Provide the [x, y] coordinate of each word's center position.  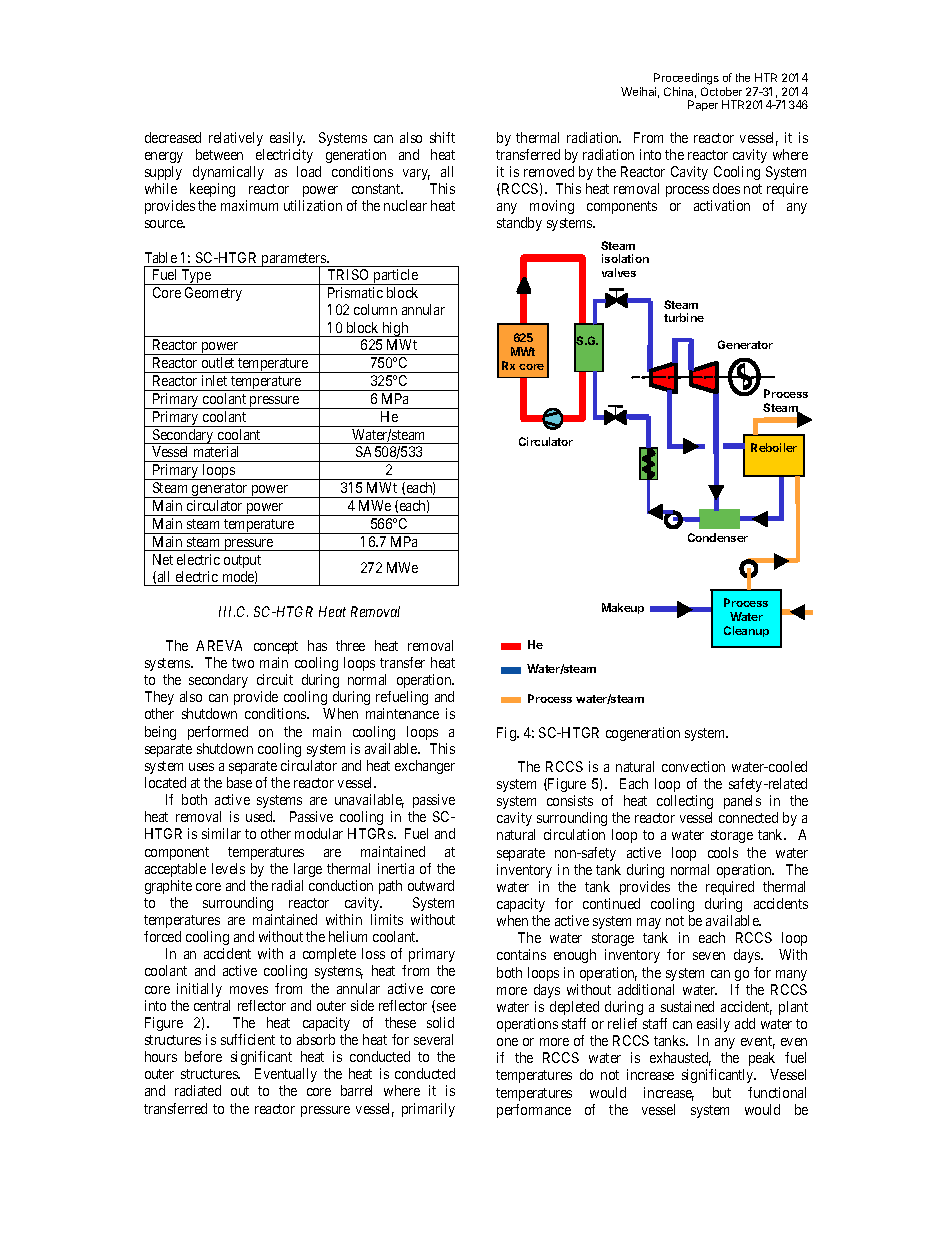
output [242, 561]
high [395, 329]
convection [693, 766]
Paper [703, 105]
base [239, 782]
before [203, 1056]
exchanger [425, 767]
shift [442, 137]
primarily [428, 1110]
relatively [236, 139]
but [722, 1092]
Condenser [718, 537]
